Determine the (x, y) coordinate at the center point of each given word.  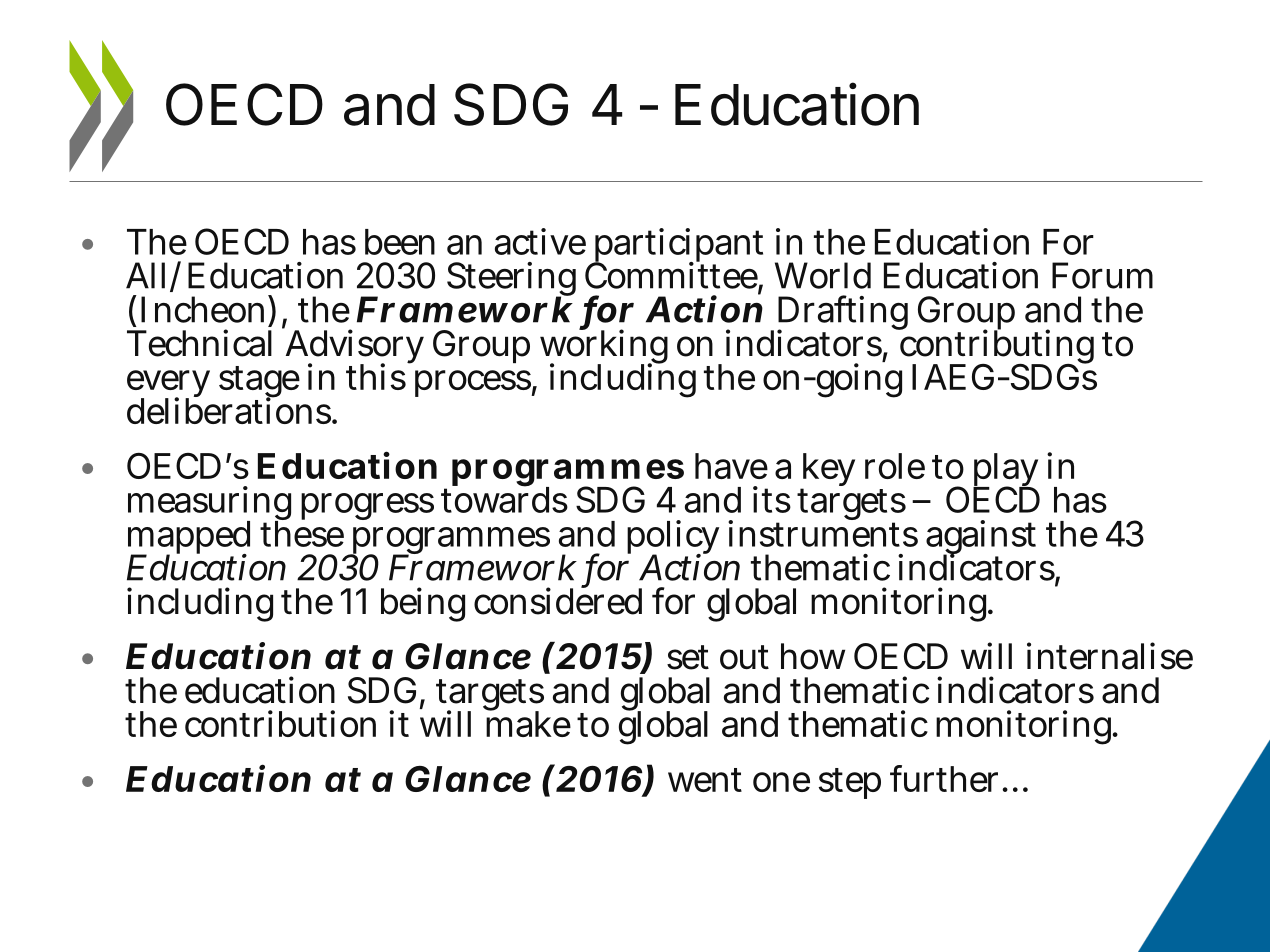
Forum (1102, 275)
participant (677, 247)
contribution (280, 723)
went (705, 780)
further (944, 778)
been (400, 242)
